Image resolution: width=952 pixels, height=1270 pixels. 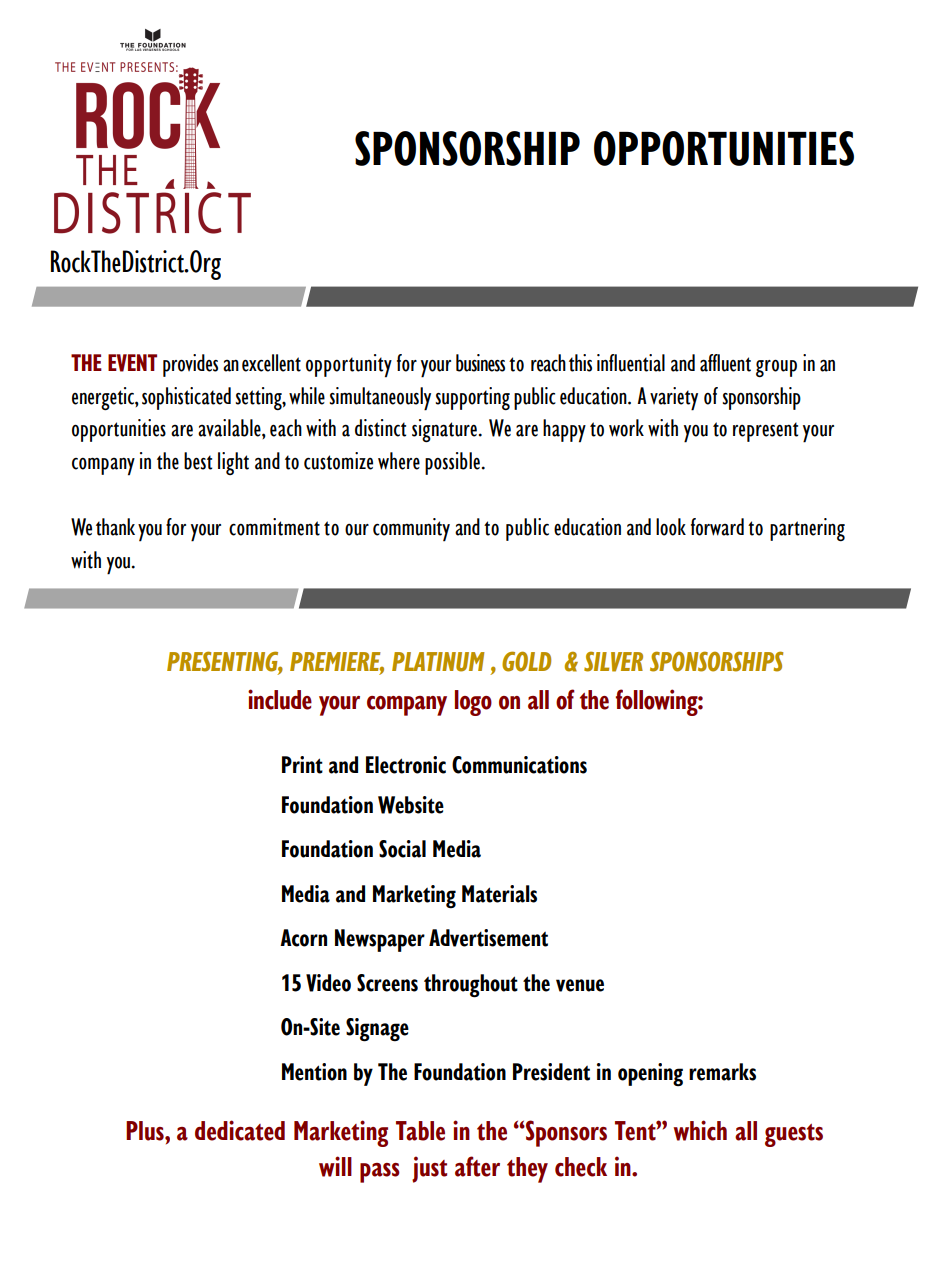 What do you see at coordinates (725, 363) in the screenshot?
I see `affluent` at bounding box center [725, 363].
